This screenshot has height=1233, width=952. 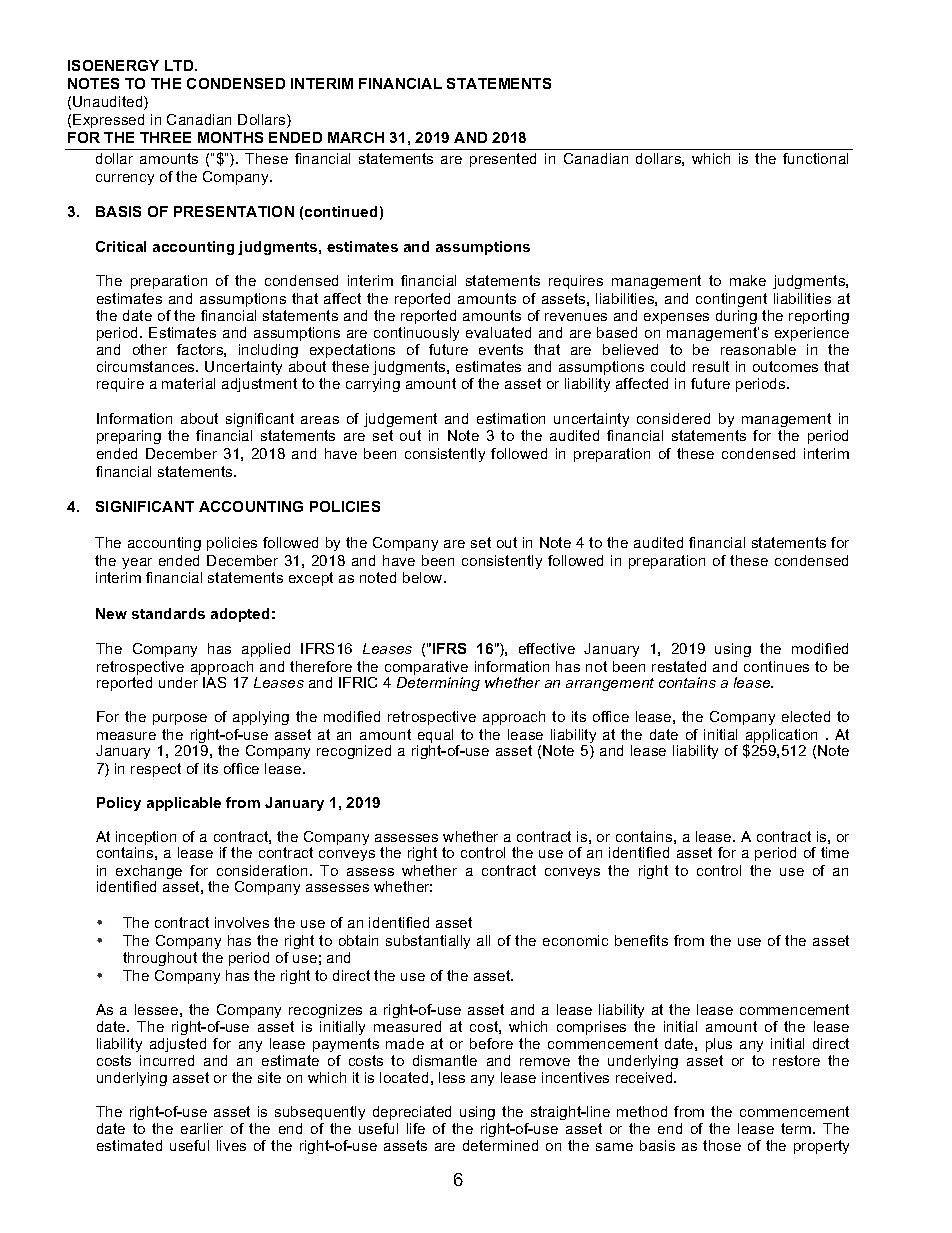 I want to click on presented, so click(x=503, y=160).
